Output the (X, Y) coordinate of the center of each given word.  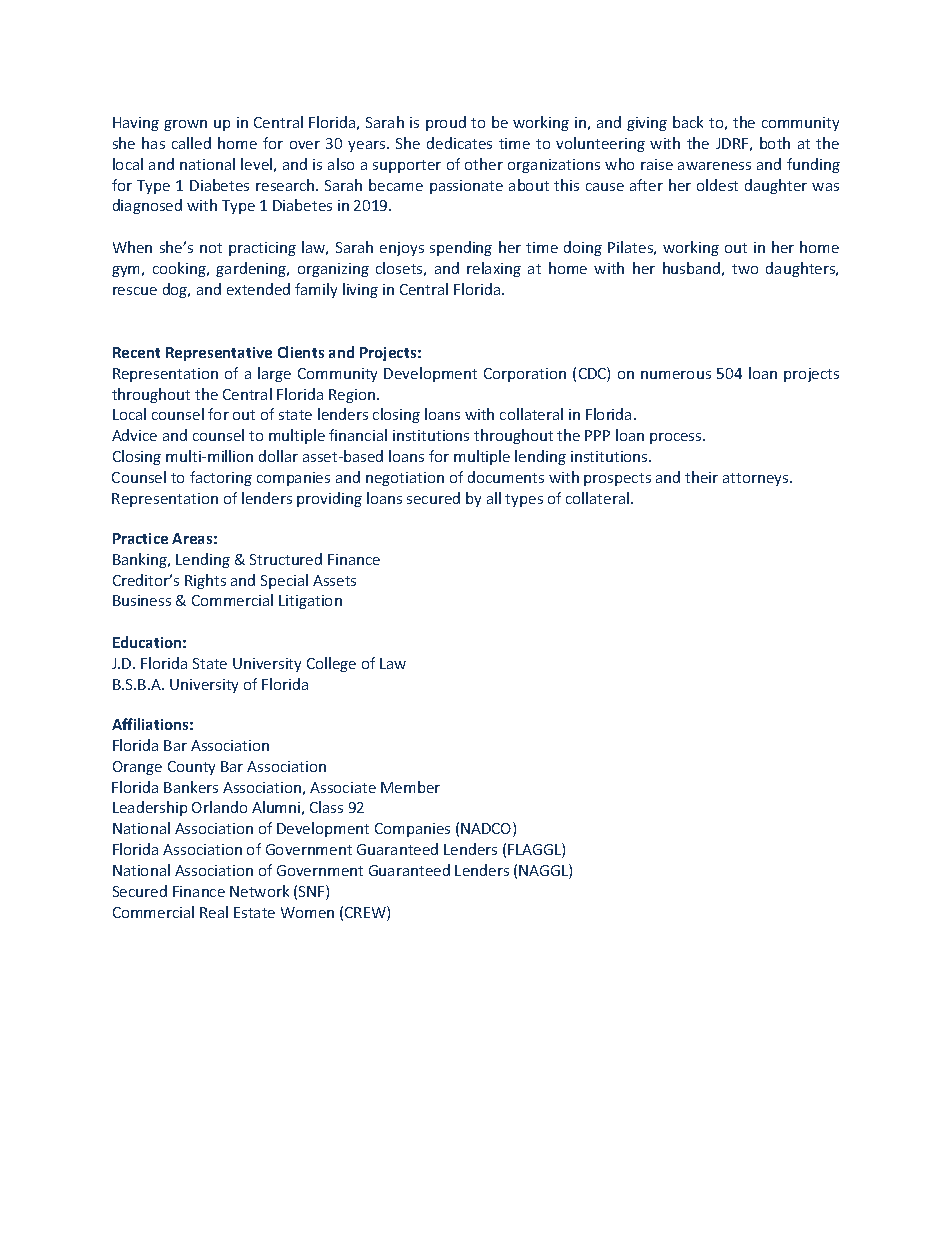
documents (506, 477)
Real (214, 912)
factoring (221, 478)
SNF (313, 892)
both (775, 143)
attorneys (757, 479)
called (191, 143)
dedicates (459, 143)
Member (410, 787)
